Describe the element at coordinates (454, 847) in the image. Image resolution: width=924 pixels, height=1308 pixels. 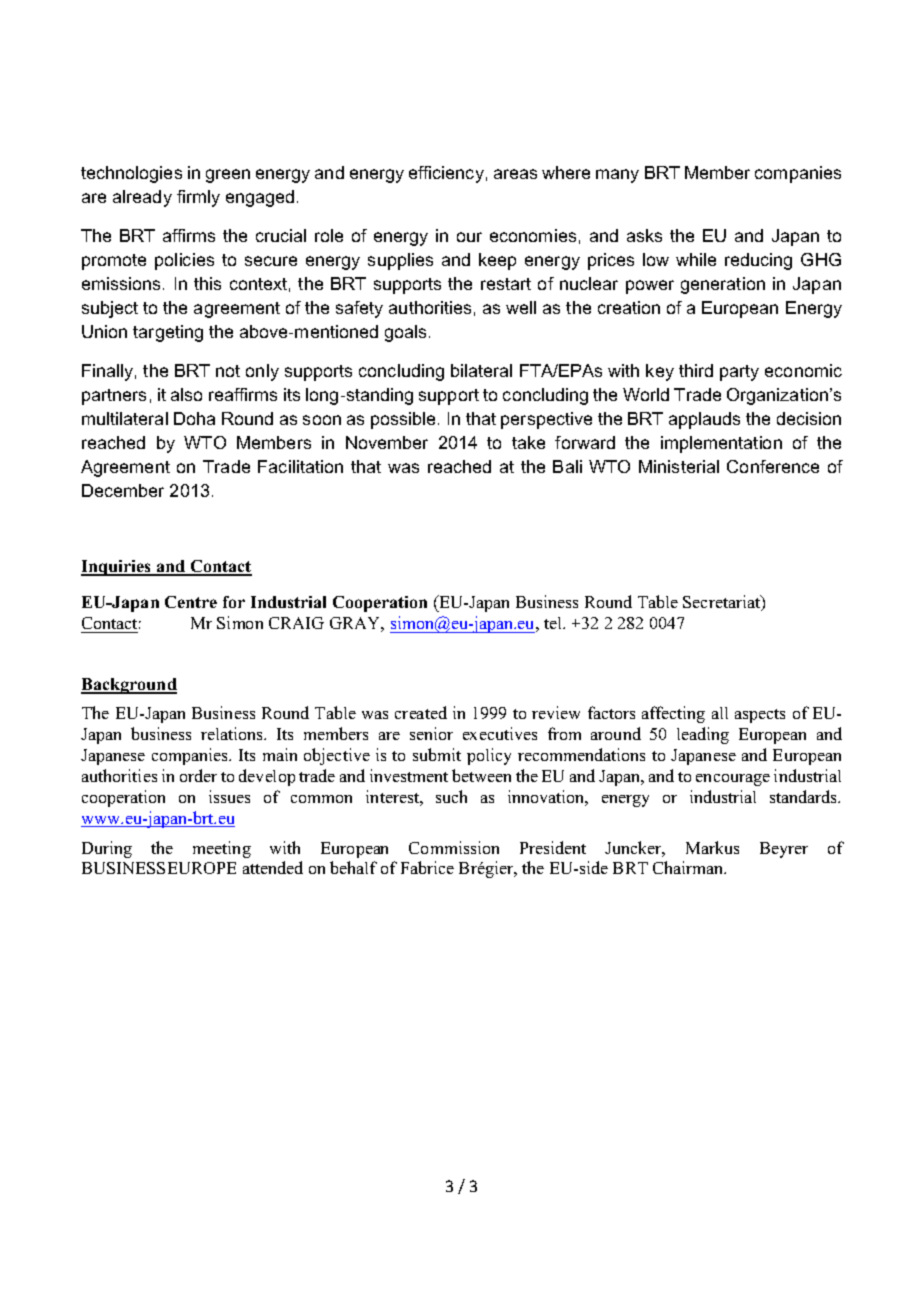
I see `Commission` at that location.
